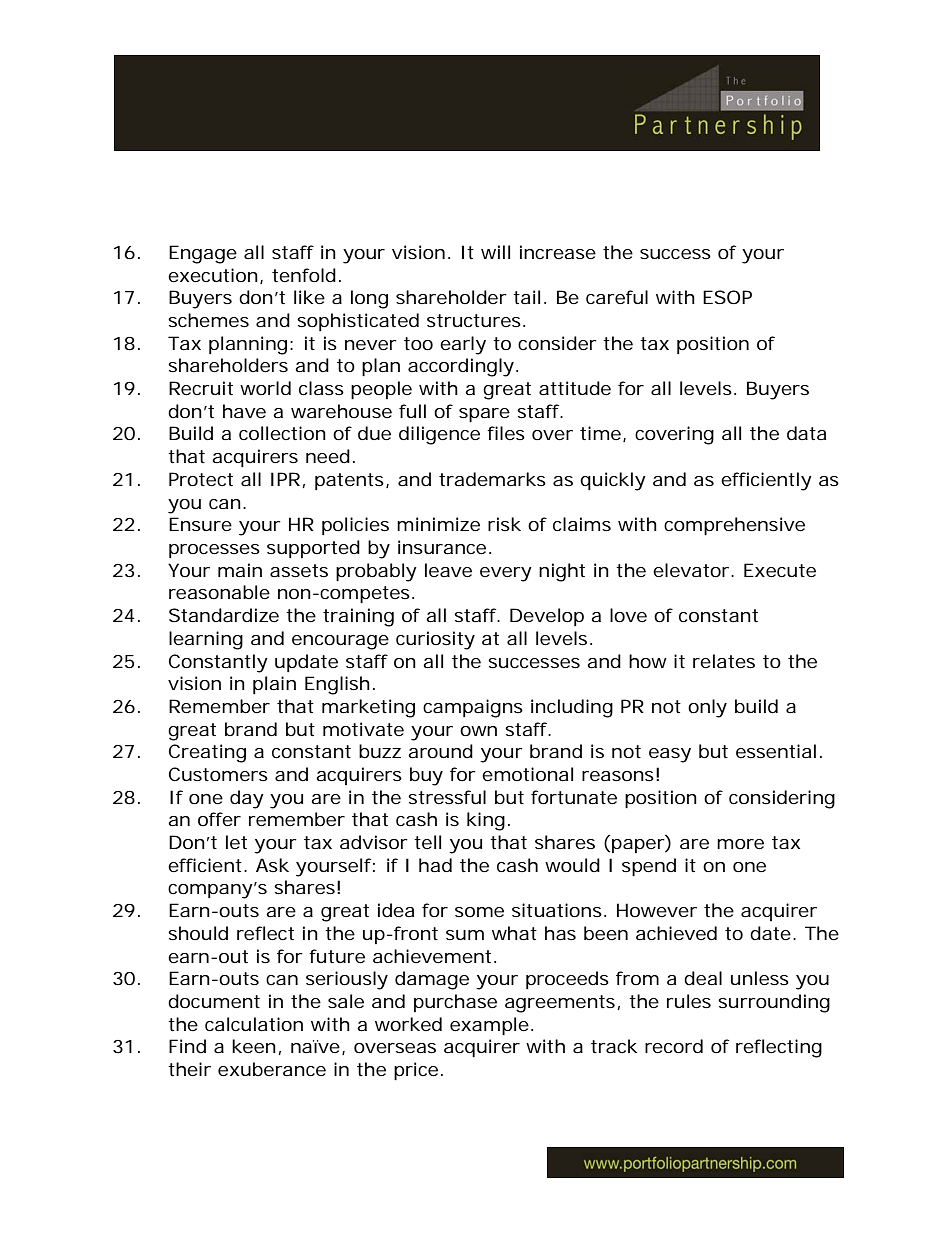 This screenshot has height=1233, width=952. What do you see at coordinates (285, 479) in the screenshot?
I see `IPR` at bounding box center [285, 479].
